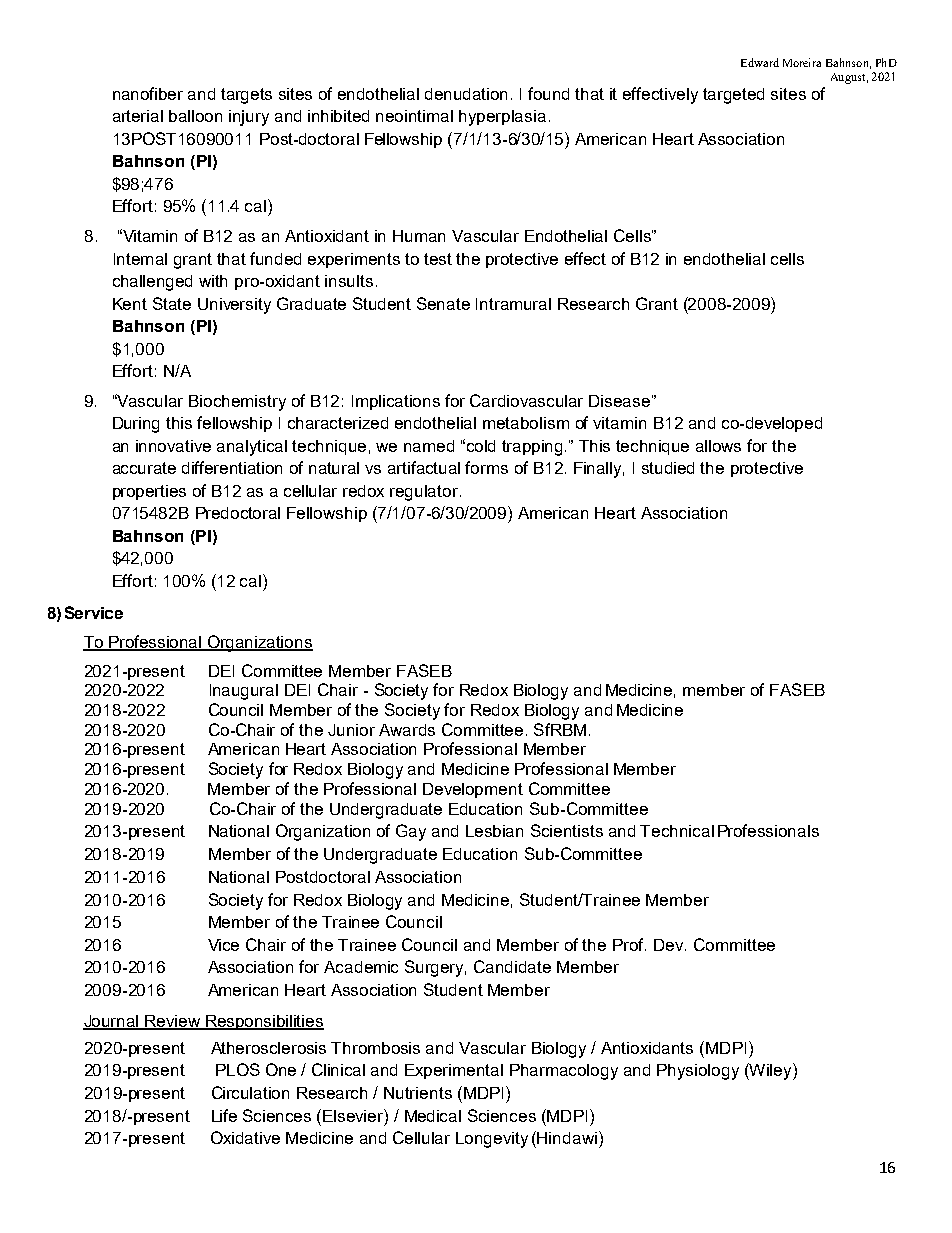  I want to click on cold, so click(481, 446).
